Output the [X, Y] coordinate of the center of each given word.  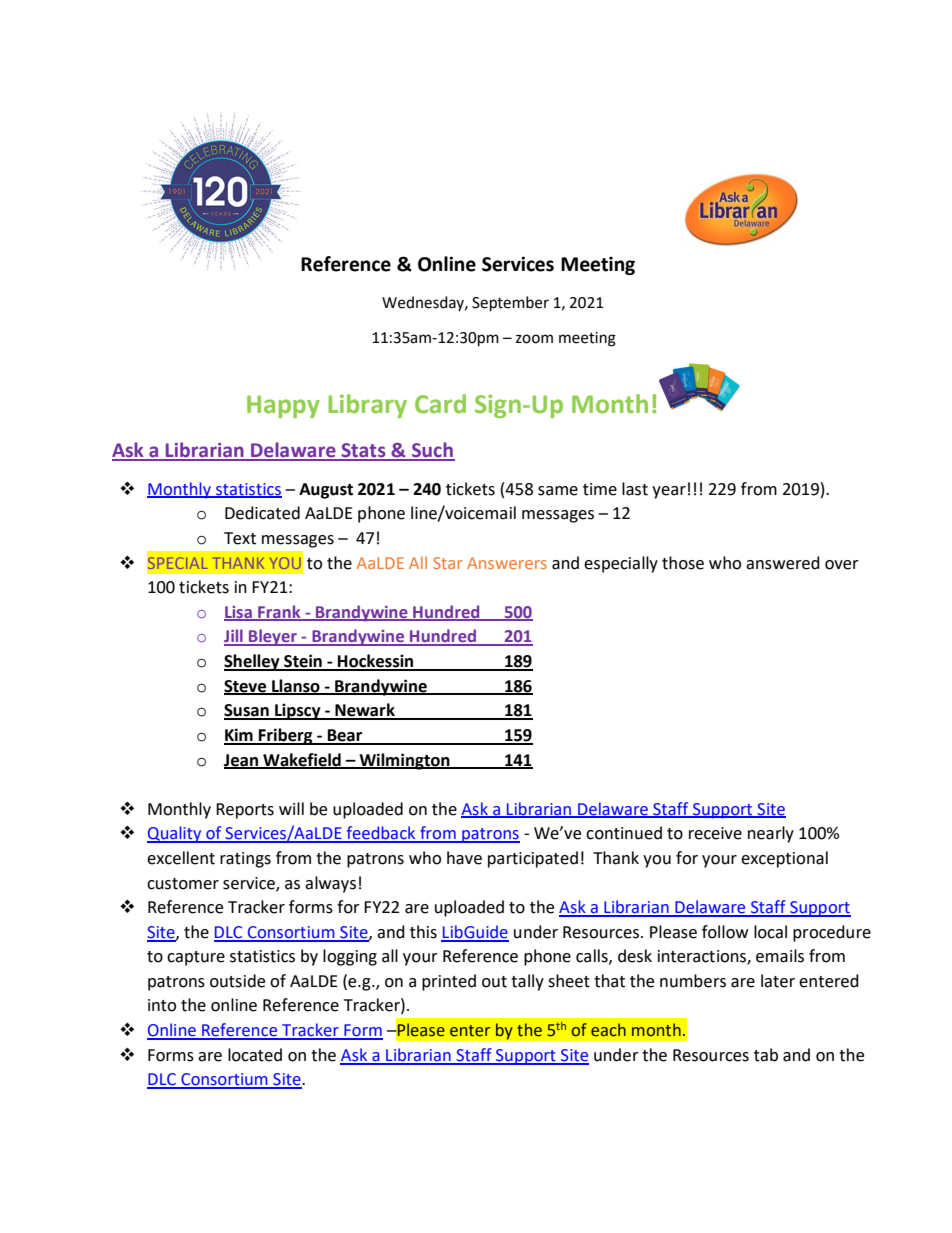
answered [783, 563]
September [510, 304]
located [255, 1055]
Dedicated [262, 513]
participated [533, 859]
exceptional [784, 859]
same [558, 491]
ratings [245, 860]
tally [527, 982]
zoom [534, 339]
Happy [283, 406]
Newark [365, 711]
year [669, 492]
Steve [246, 687]
